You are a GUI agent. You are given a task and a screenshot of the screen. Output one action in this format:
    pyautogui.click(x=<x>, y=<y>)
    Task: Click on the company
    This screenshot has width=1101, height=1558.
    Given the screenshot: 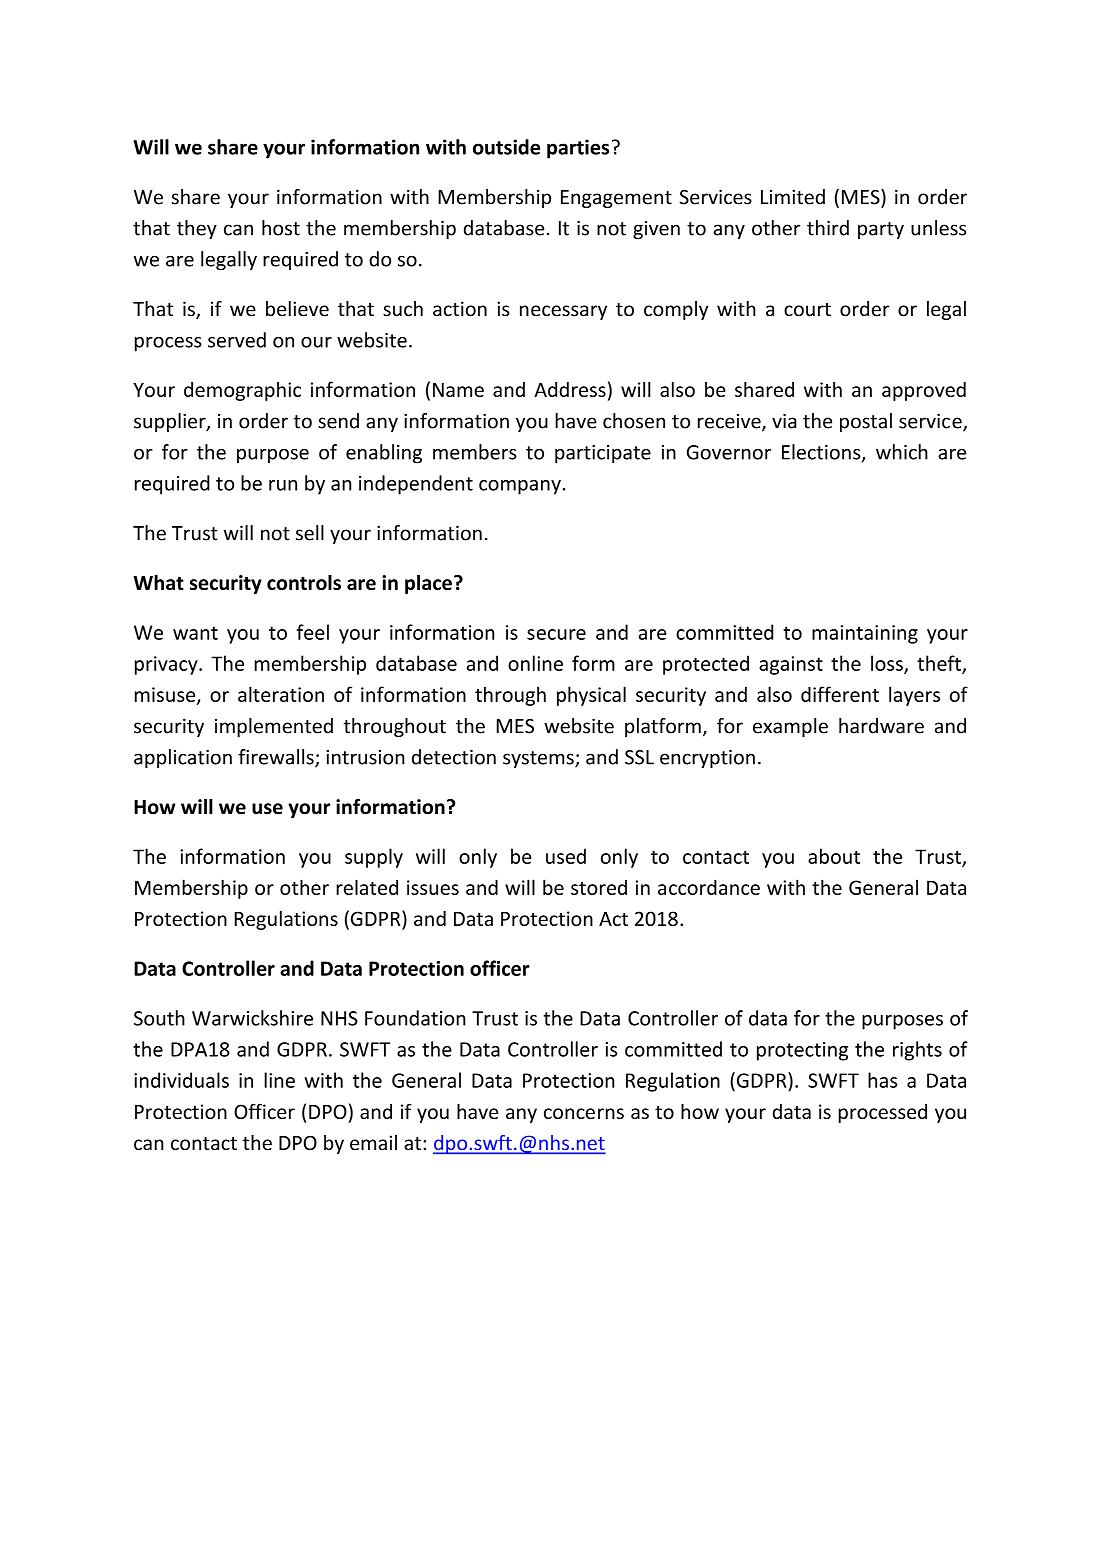 What is the action you would take?
    pyautogui.click(x=520, y=487)
